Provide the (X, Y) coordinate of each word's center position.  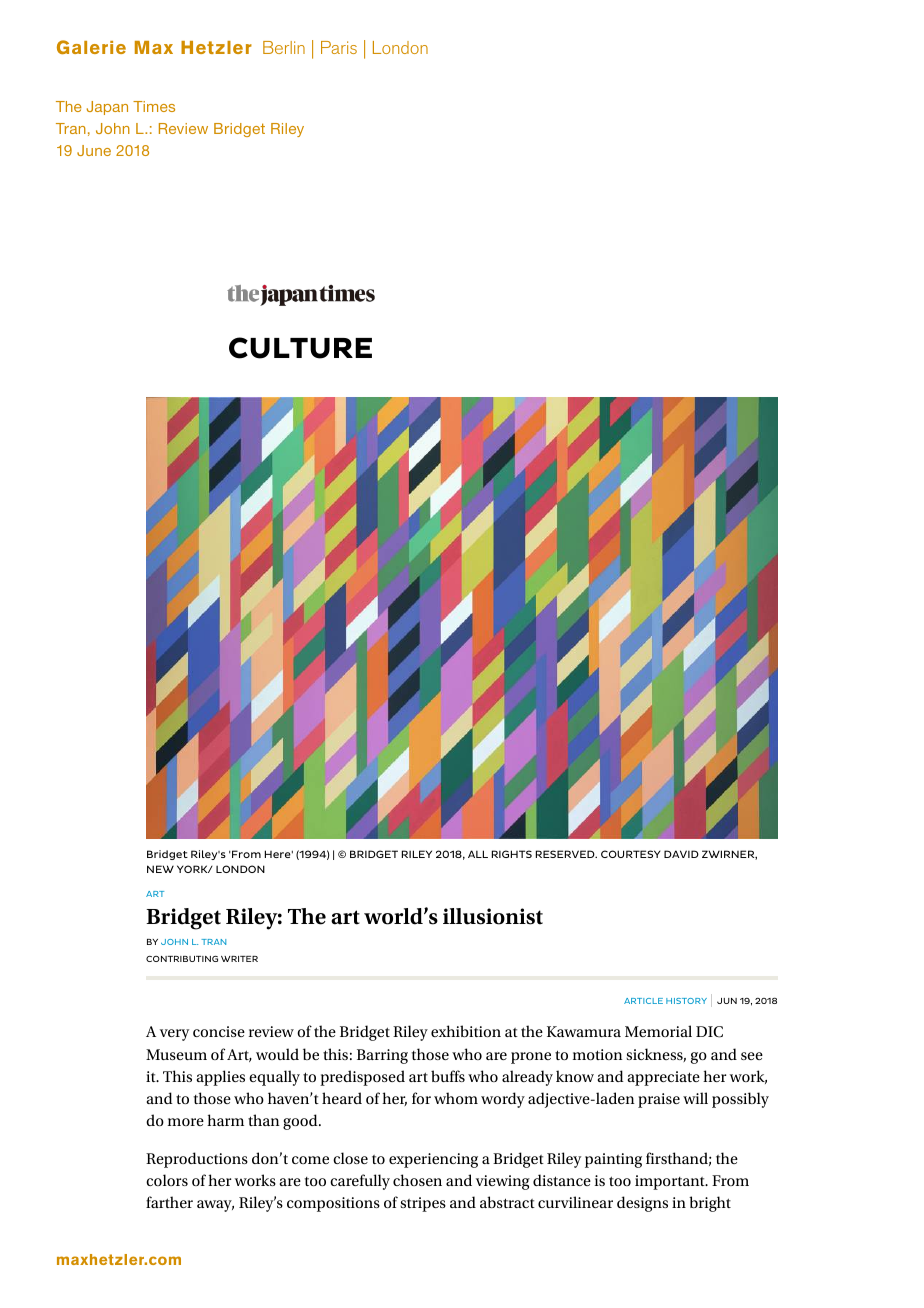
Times (154, 106)
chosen (417, 1180)
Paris (339, 47)
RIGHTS (512, 854)
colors (167, 1180)
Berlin (284, 47)
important (671, 1182)
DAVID (681, 854)
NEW (160, 869)
